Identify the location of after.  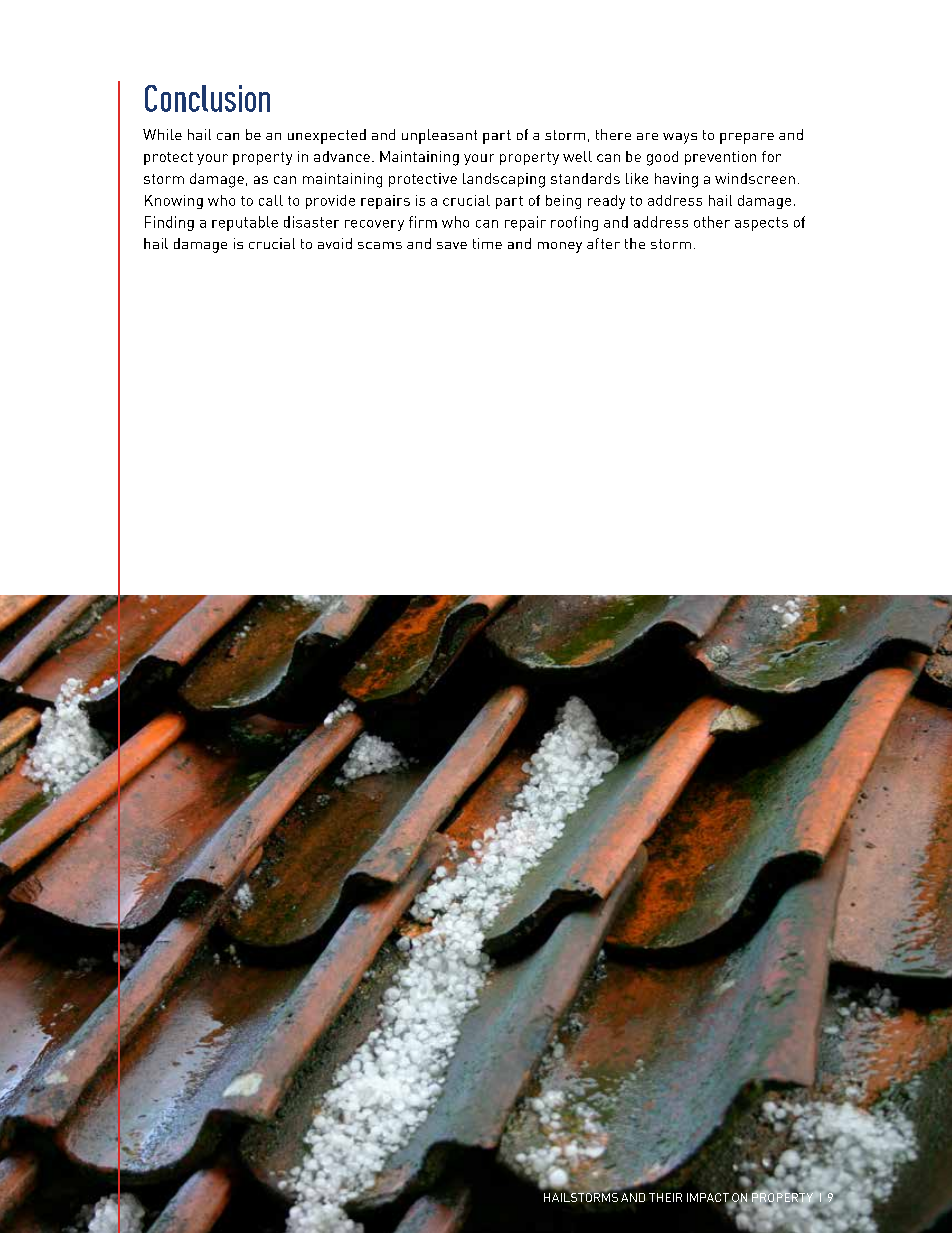
(603, 243).
